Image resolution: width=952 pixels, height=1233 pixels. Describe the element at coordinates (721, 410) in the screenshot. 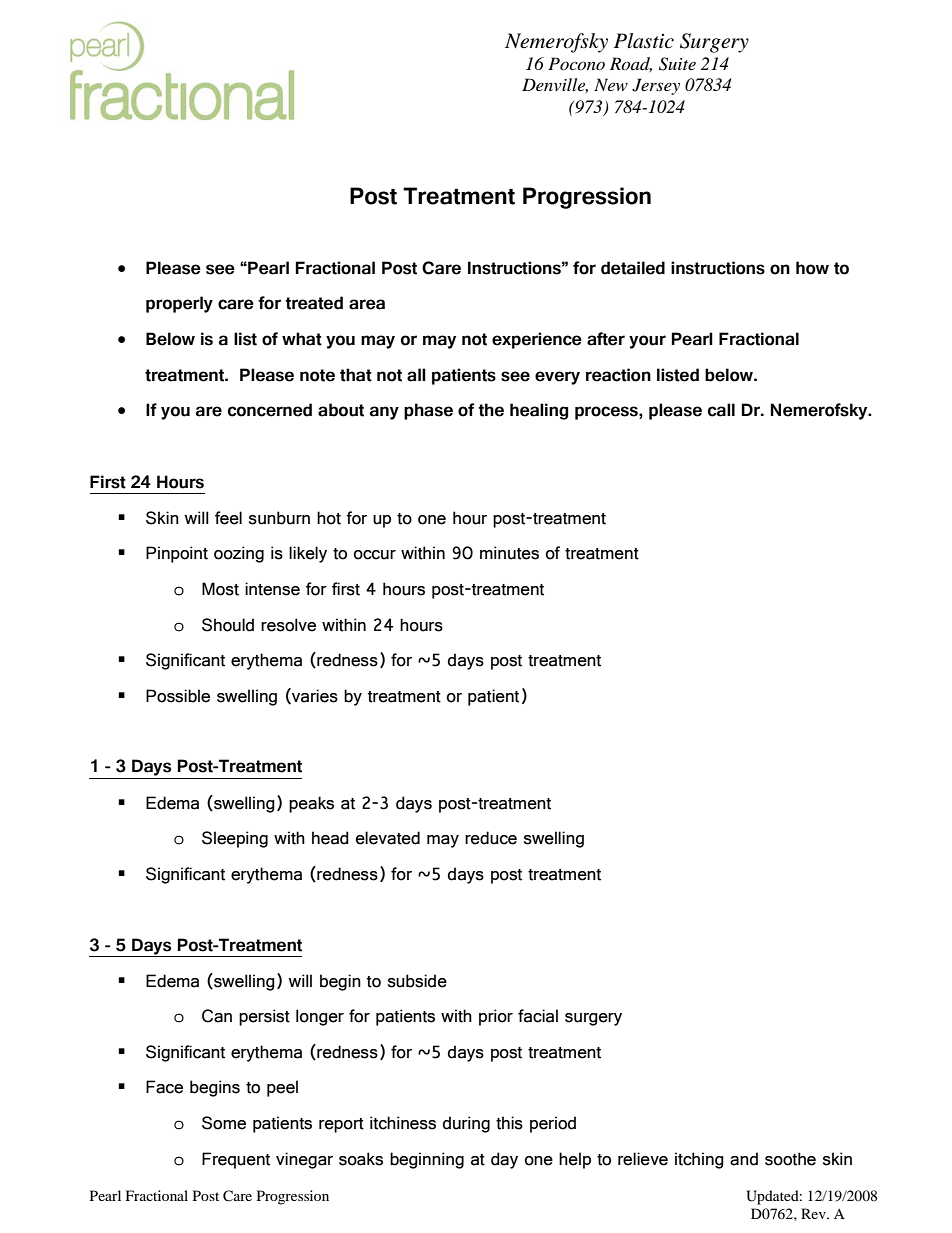

I see `call` at that location.
